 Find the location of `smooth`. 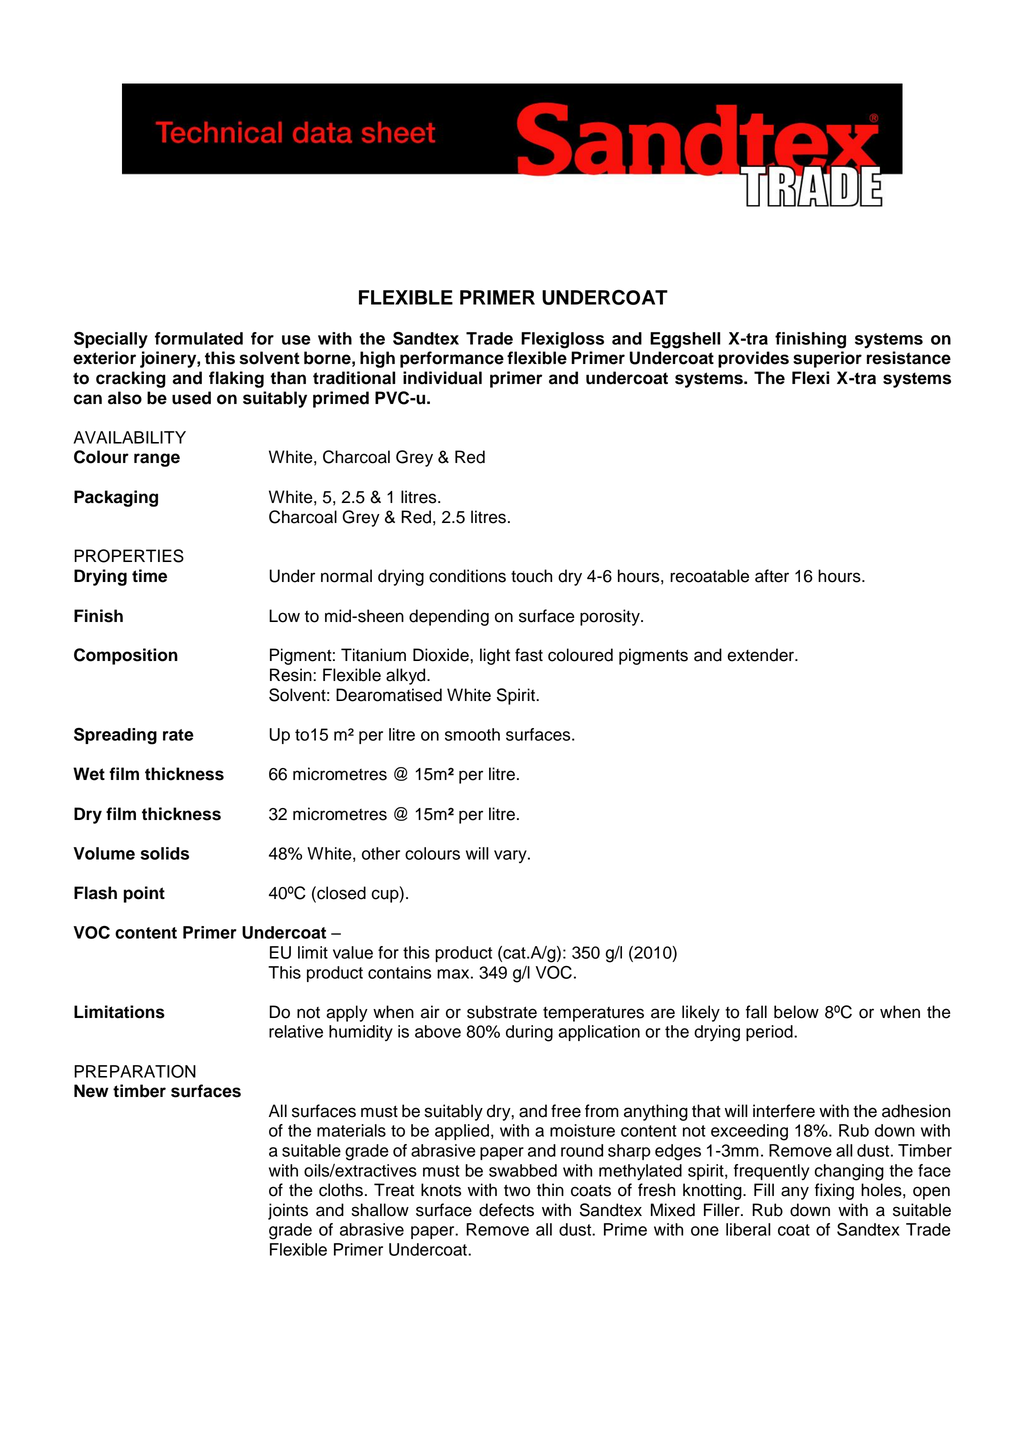

smooth is located at coordinates (472, 734).
